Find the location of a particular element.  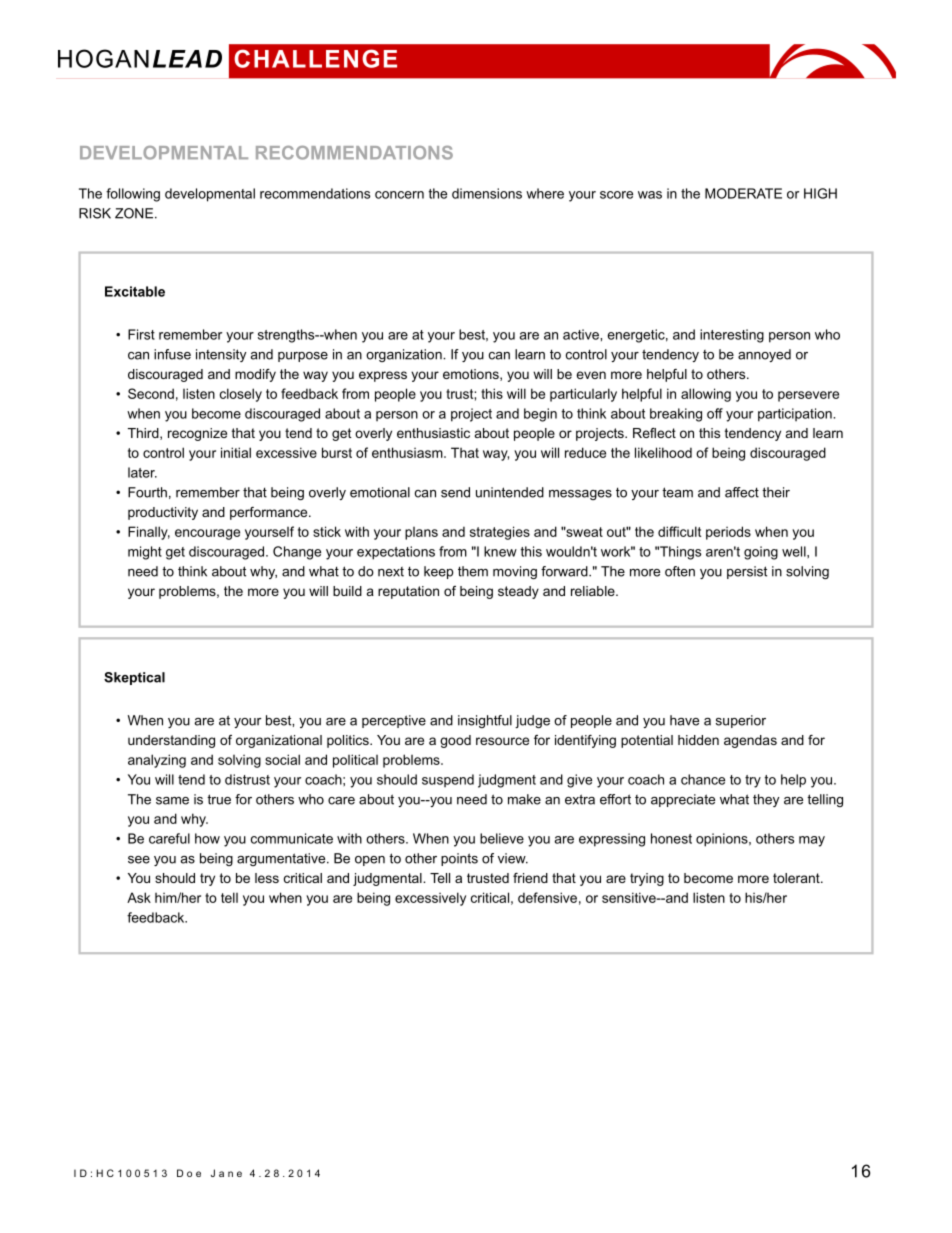

points is located at coordinates (459, 859).
